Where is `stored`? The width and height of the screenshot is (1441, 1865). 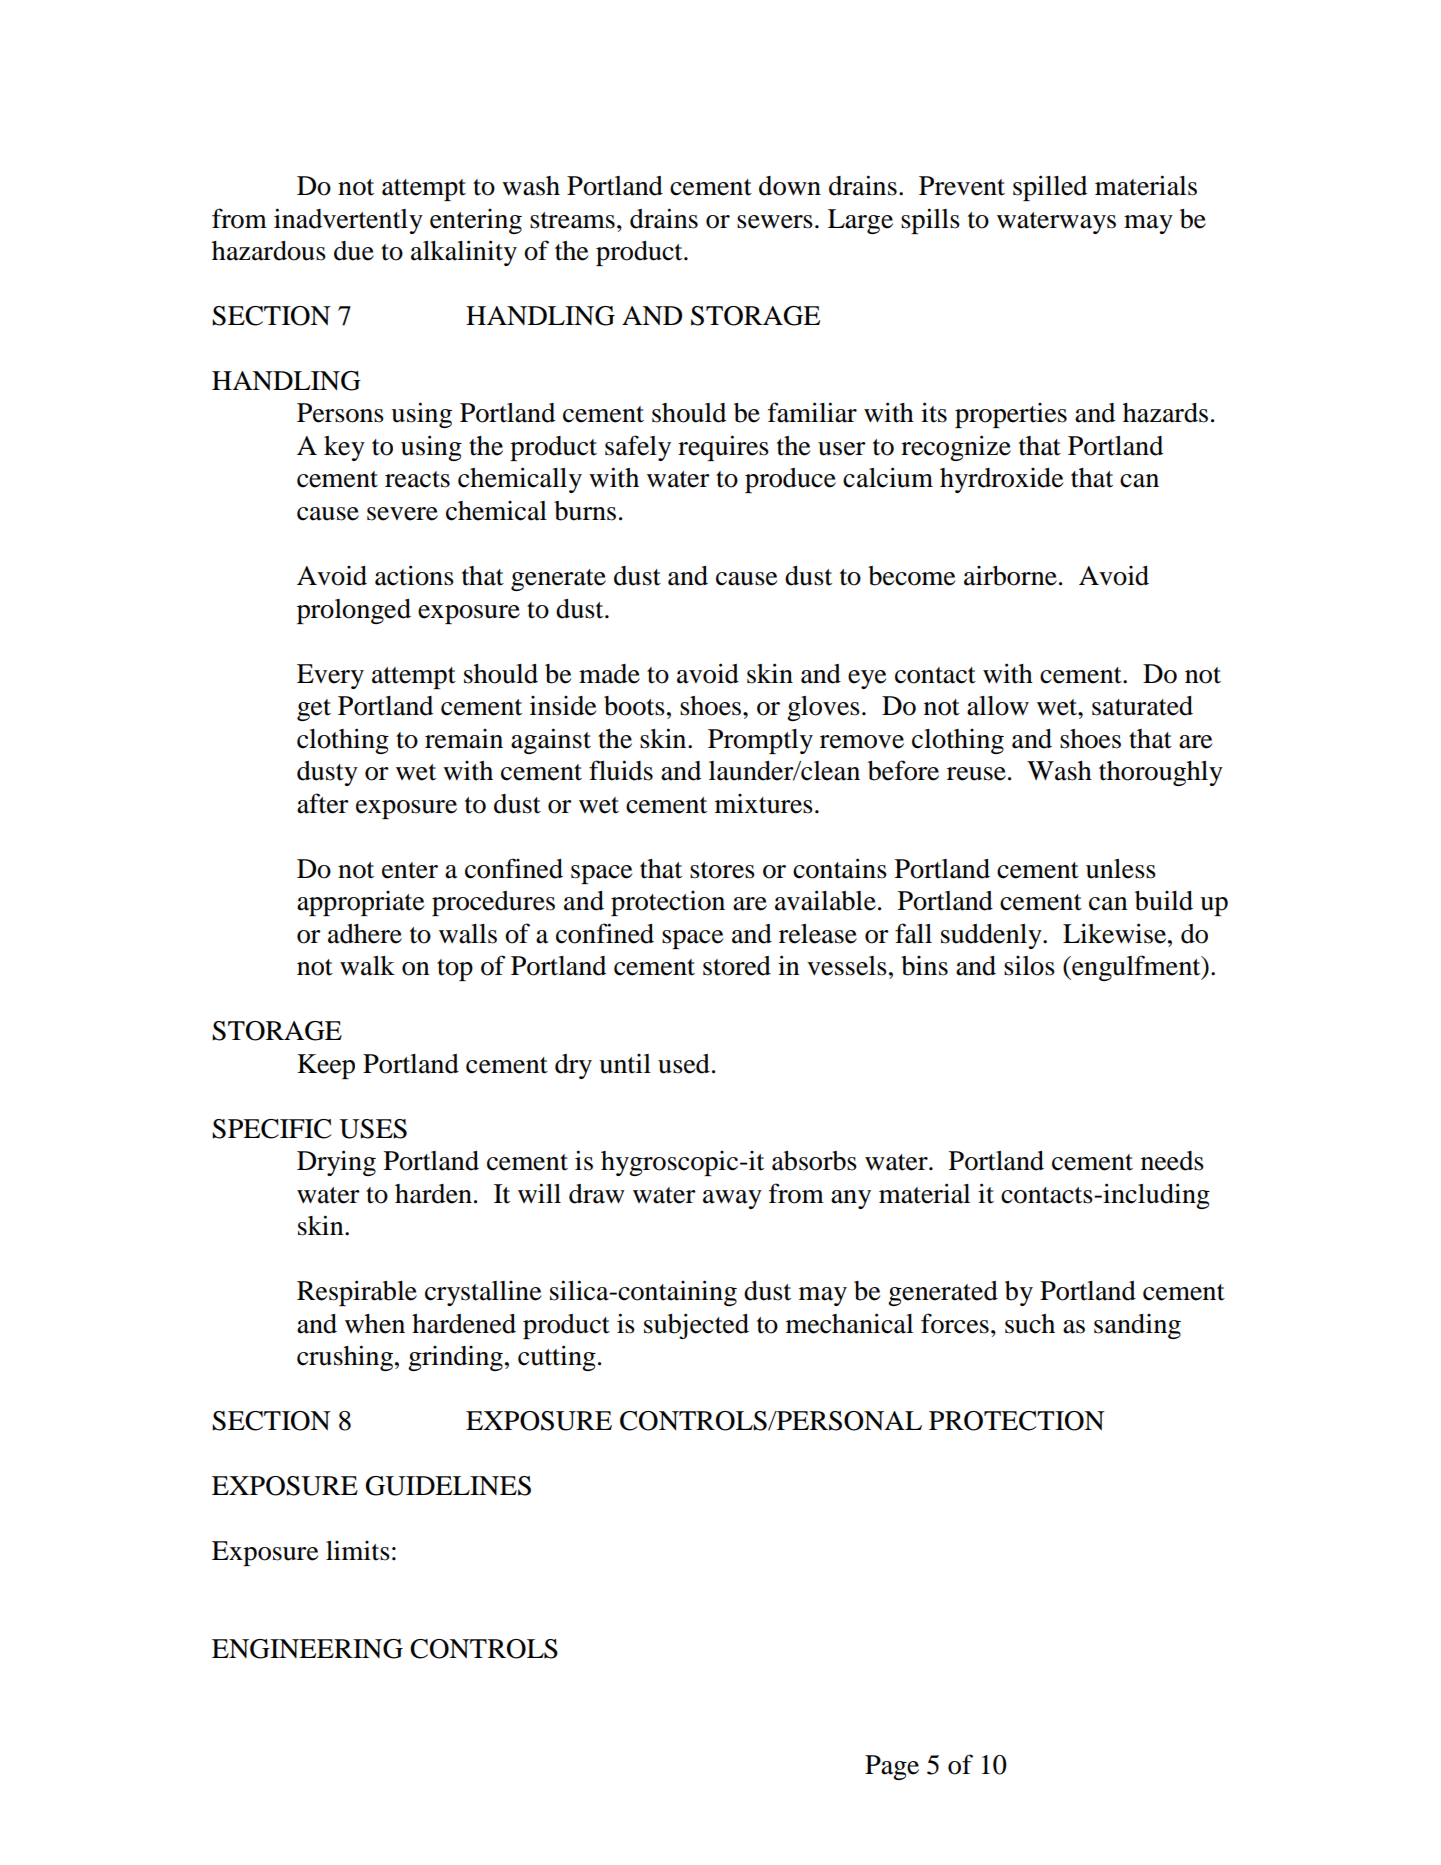 stored is located at coordinates (737, 966).
